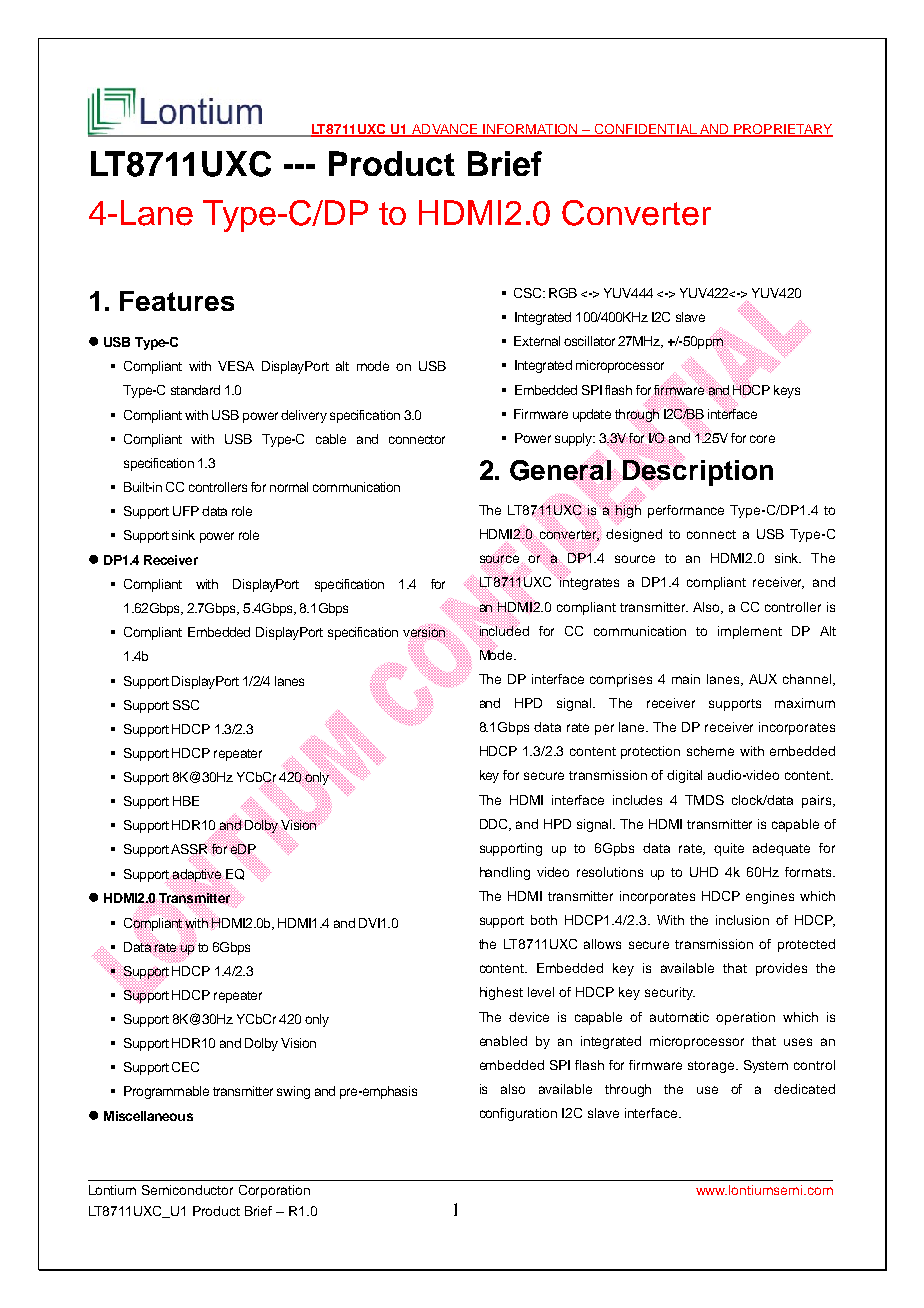  Describe the element at coordinates (763, 679) in the screenshot. I see `AUX` at that location.
